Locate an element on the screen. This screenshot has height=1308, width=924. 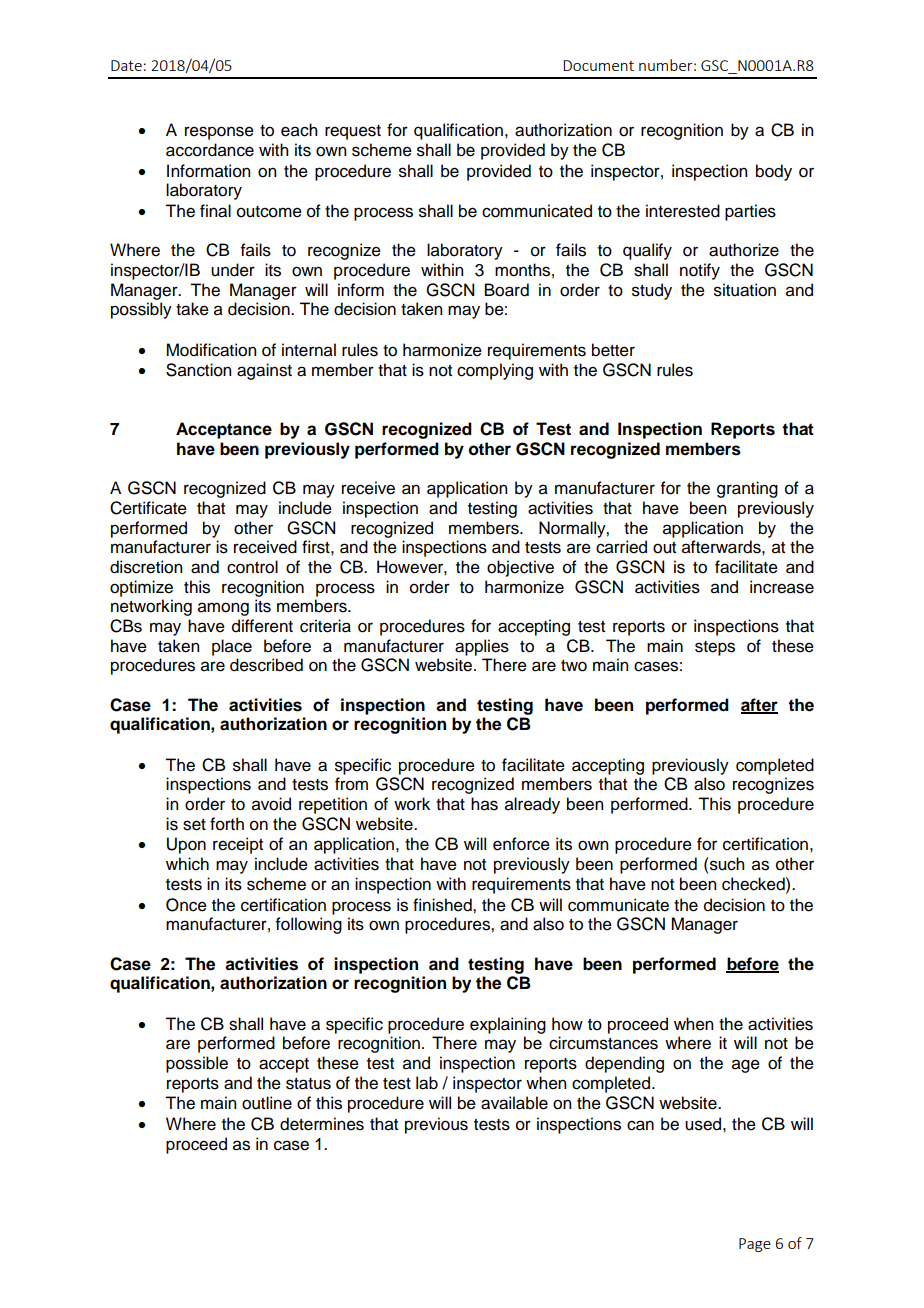
complying is located at coordinates (495, 371).
